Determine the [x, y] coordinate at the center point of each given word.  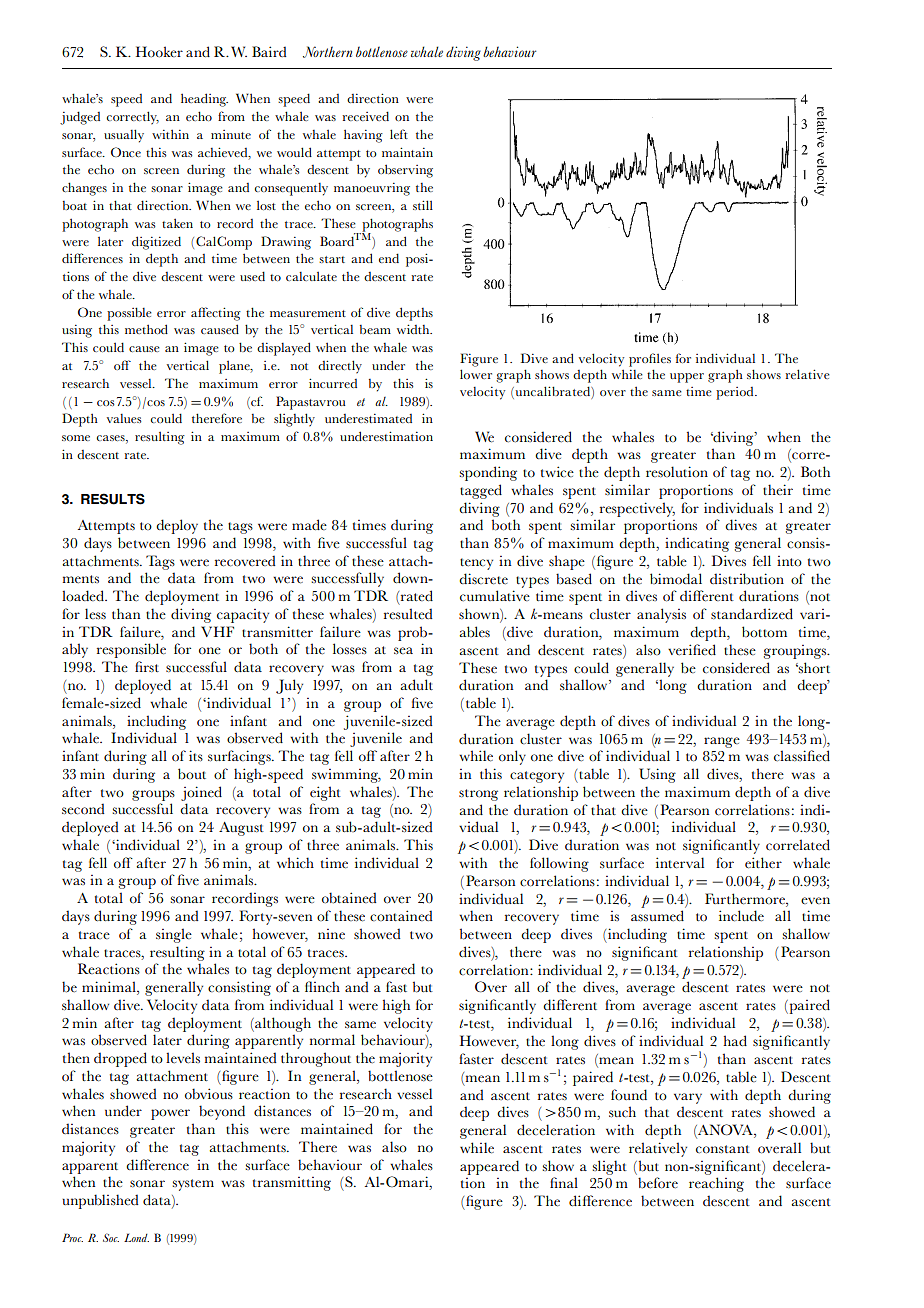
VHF [217, 631]
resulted [408, 614]
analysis [661, 615]
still [423, 205]
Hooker [159, 52]
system [193, 1185]
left [399, 134]
